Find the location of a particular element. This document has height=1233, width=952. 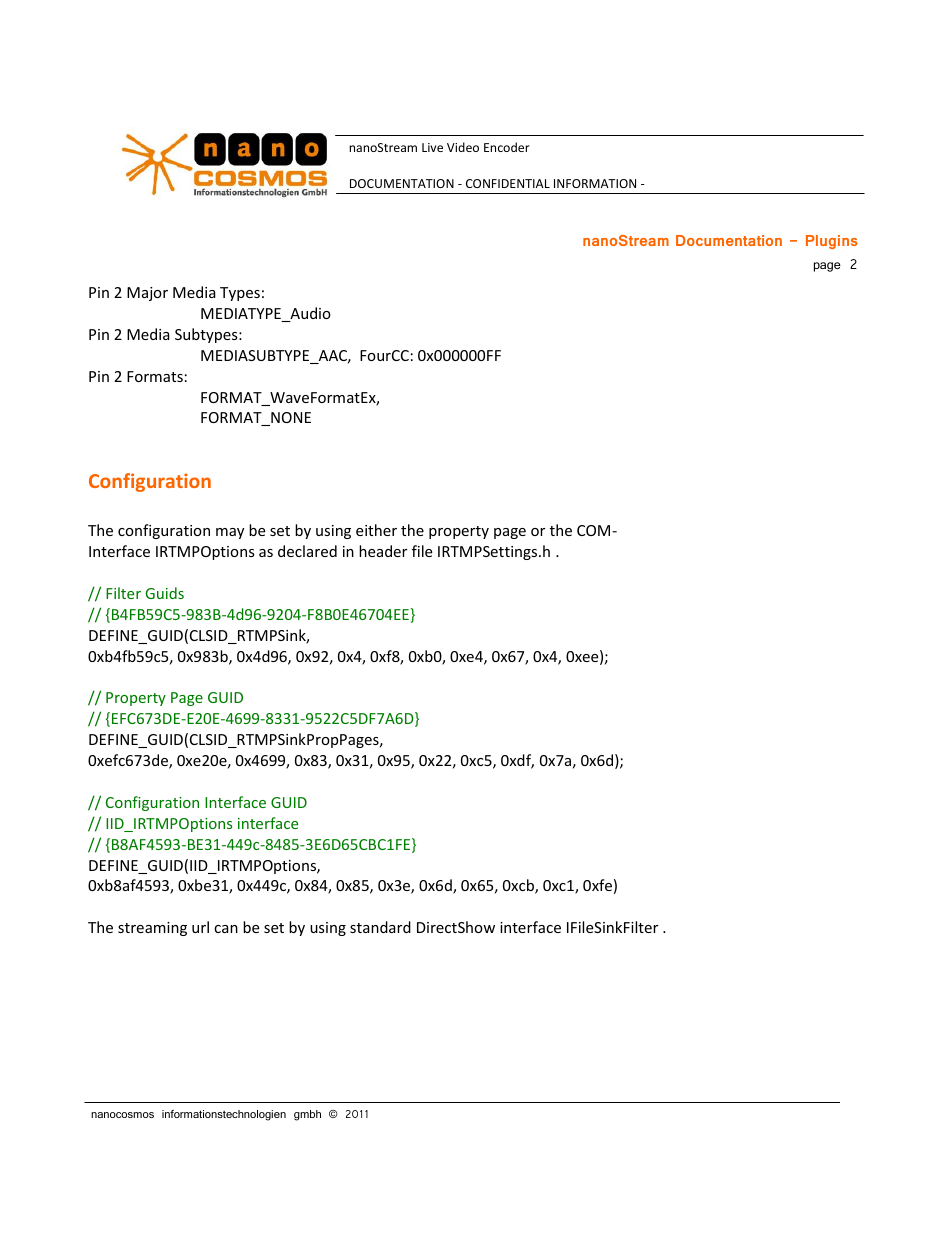

may is located at coordinates (230, 533).
